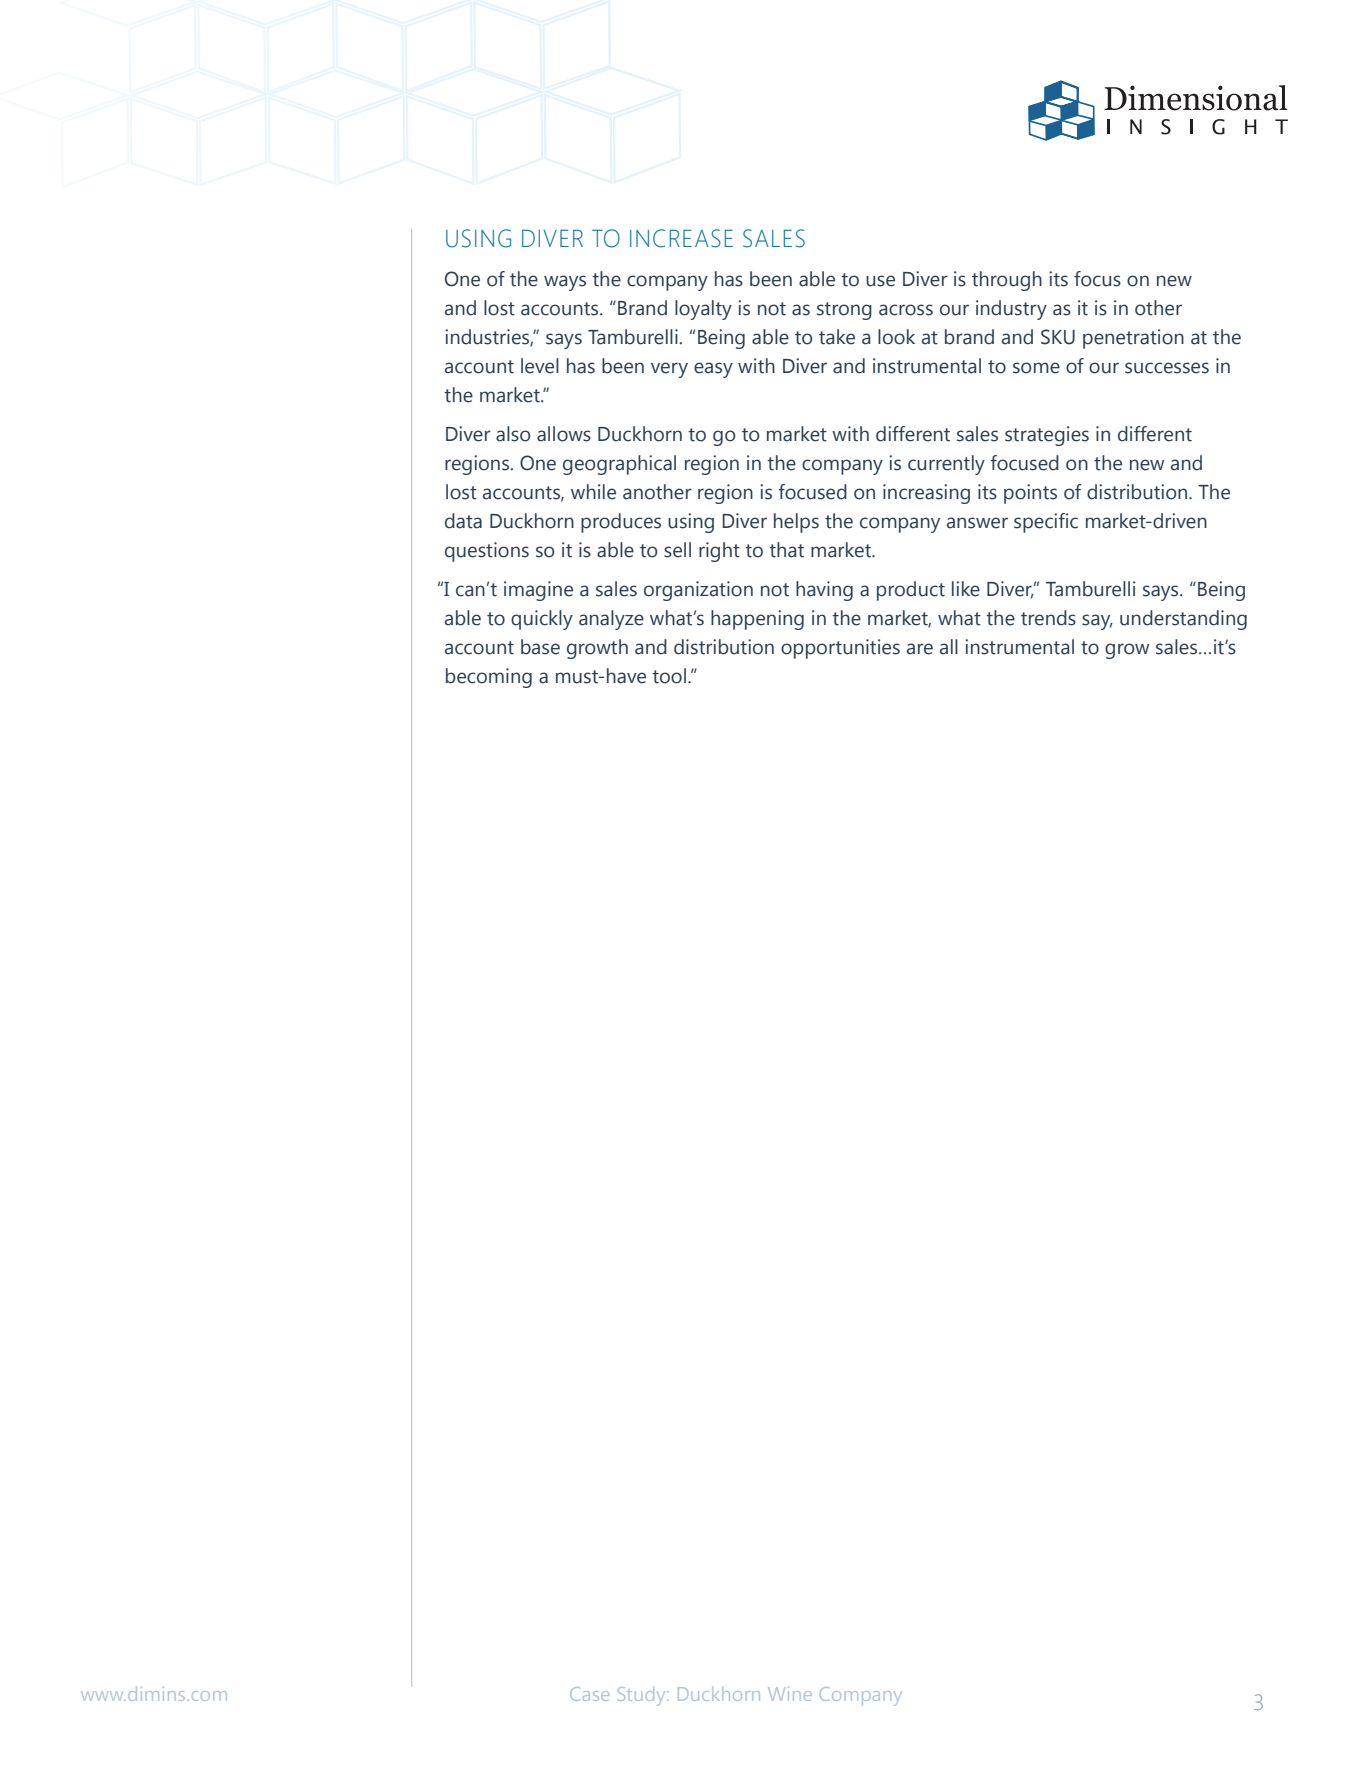  What do you see at coordinates (589, 1694) in the image?
I see `Case` at bounding box center [589, 1694].
